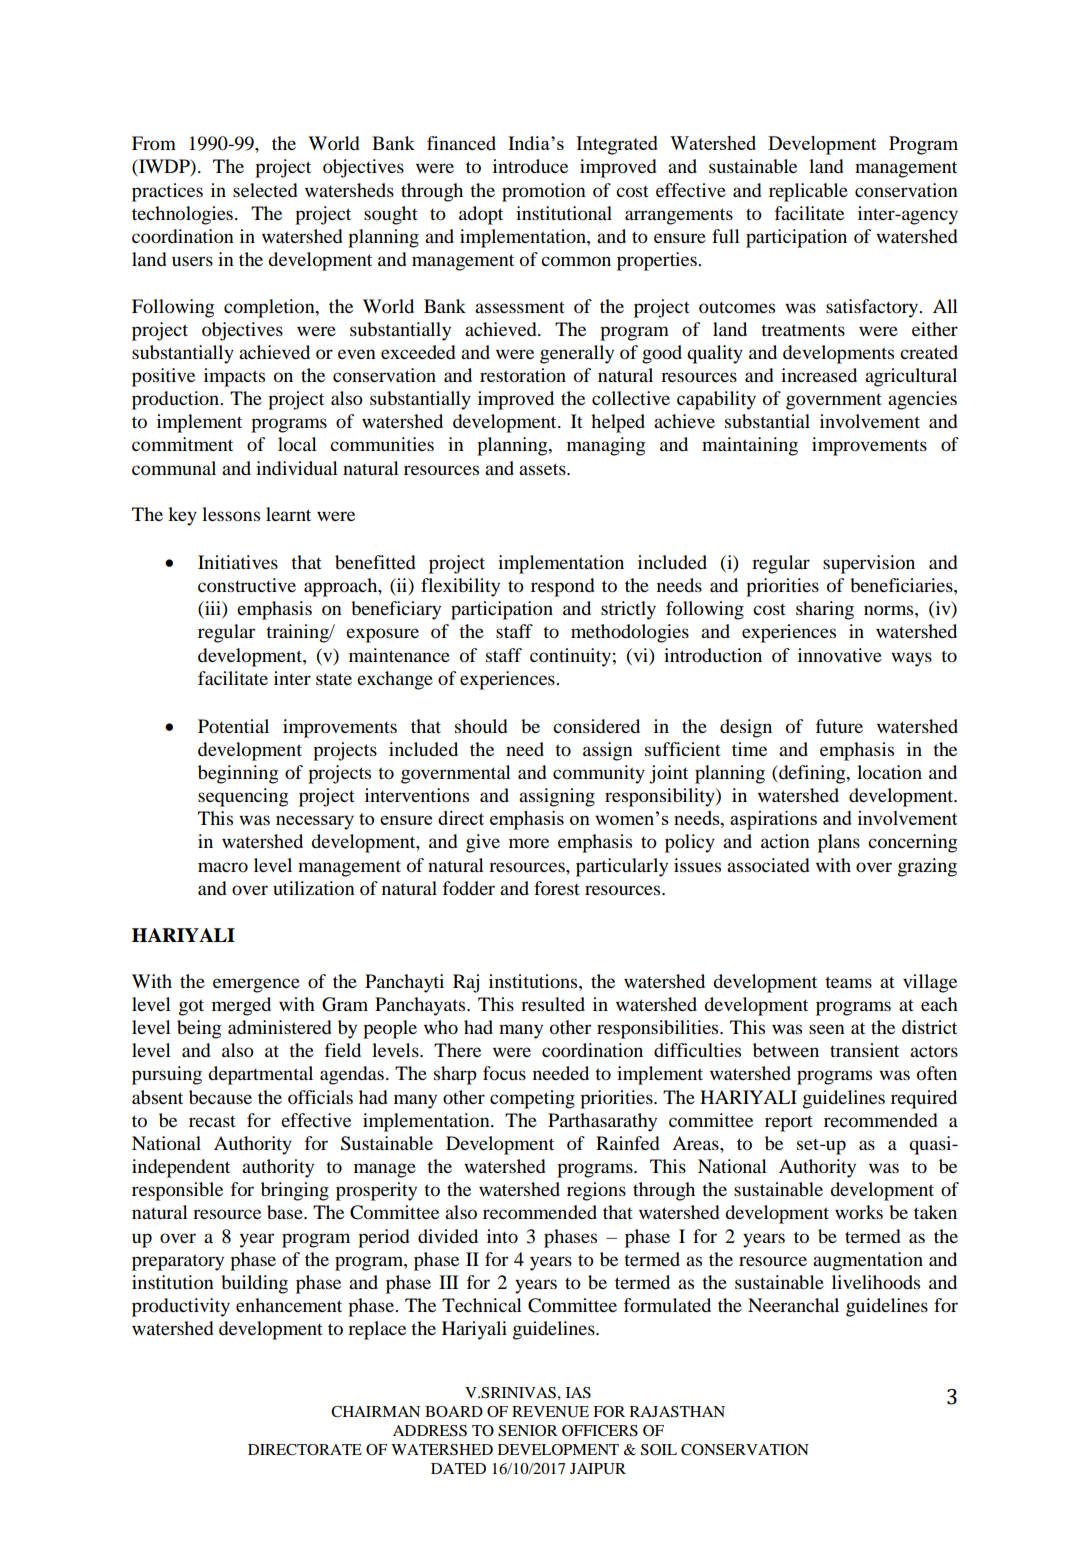 The image size is (1090, 1543). Describe the element at coordinates (789, 1124) in the document. I see `report` at that location.
